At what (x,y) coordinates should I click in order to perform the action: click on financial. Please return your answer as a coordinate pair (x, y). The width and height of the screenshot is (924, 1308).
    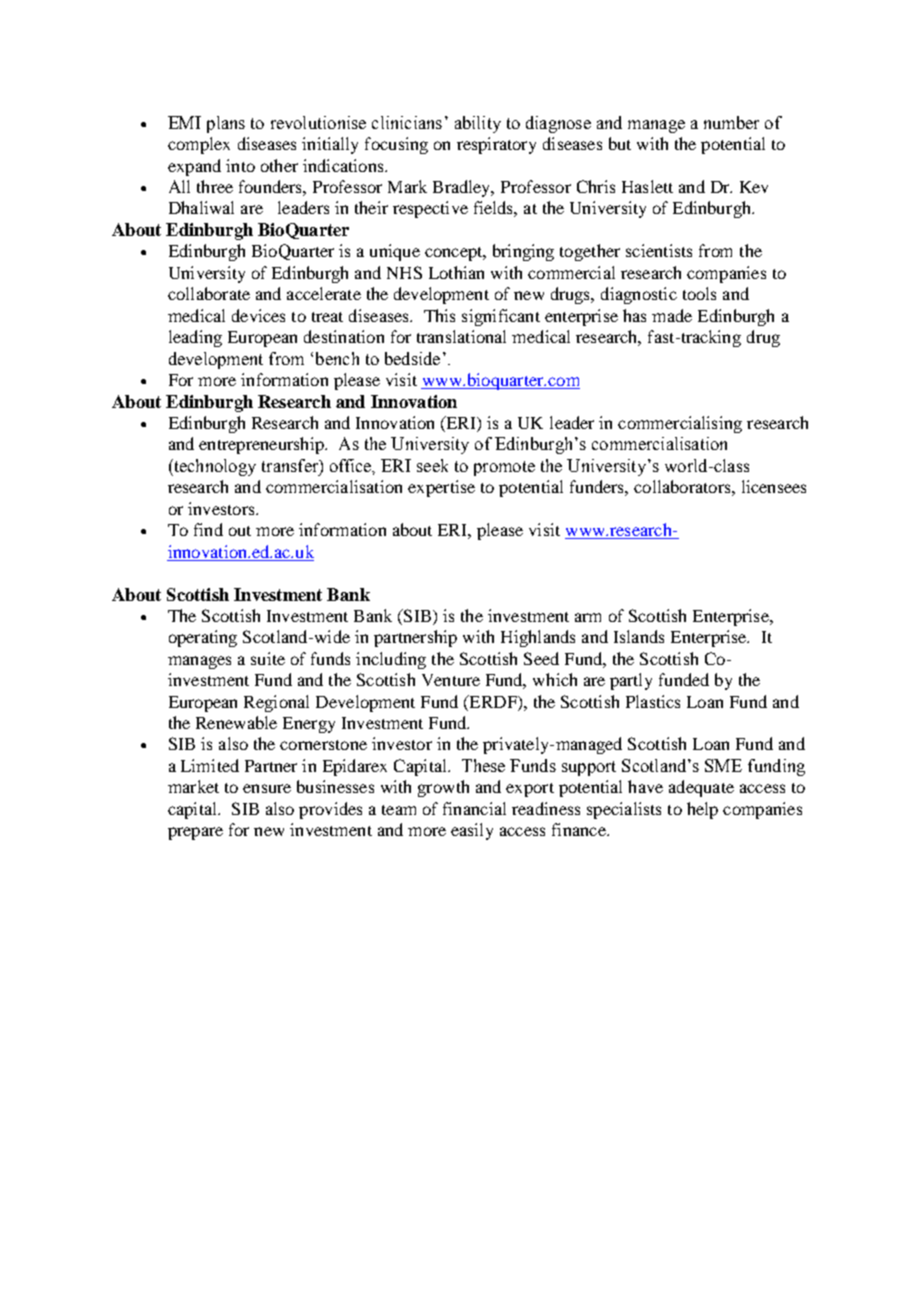
    Looking at the image, I should click on (474, 808).
